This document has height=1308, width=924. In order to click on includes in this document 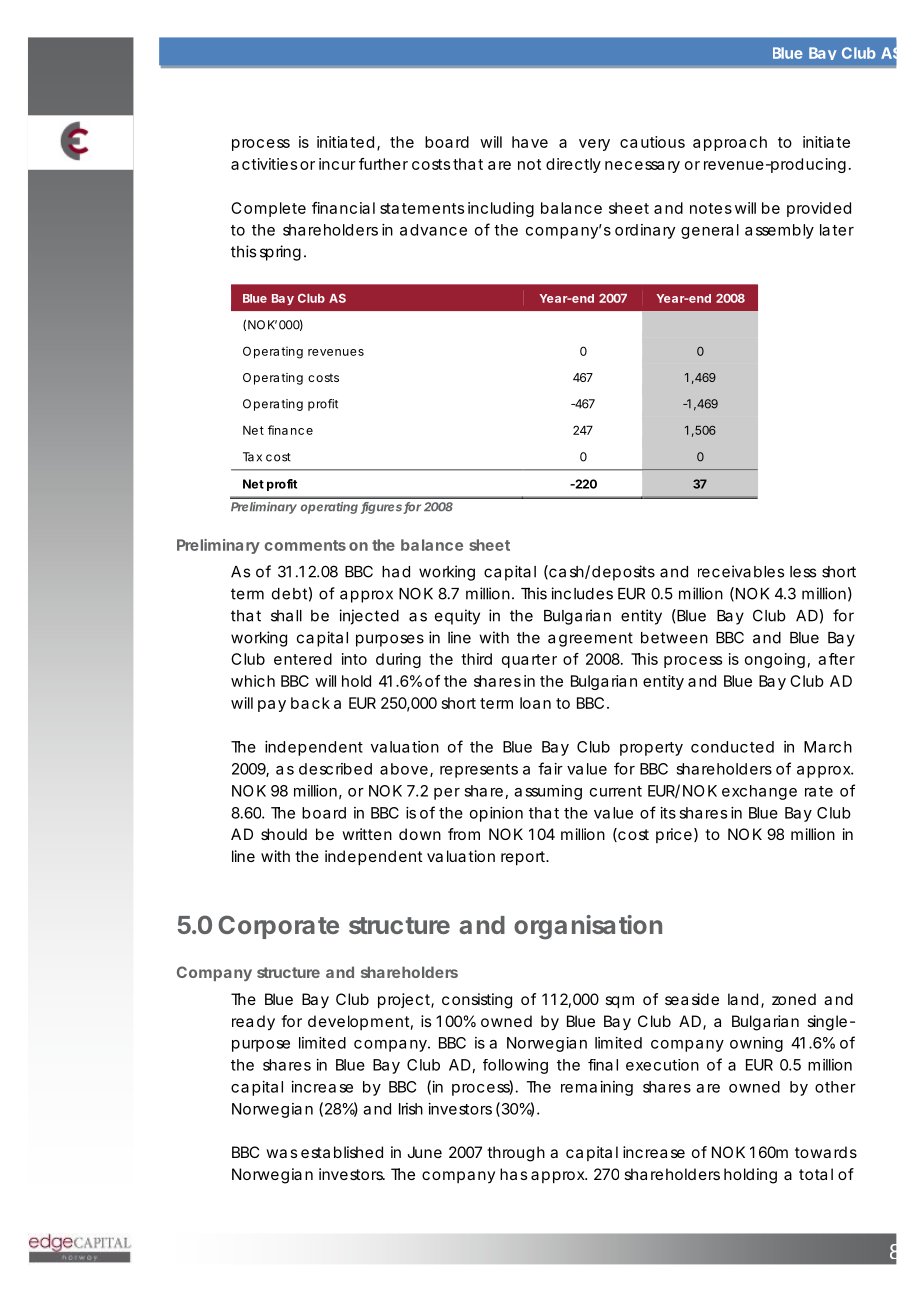, I will do `click(582, 593)`.
